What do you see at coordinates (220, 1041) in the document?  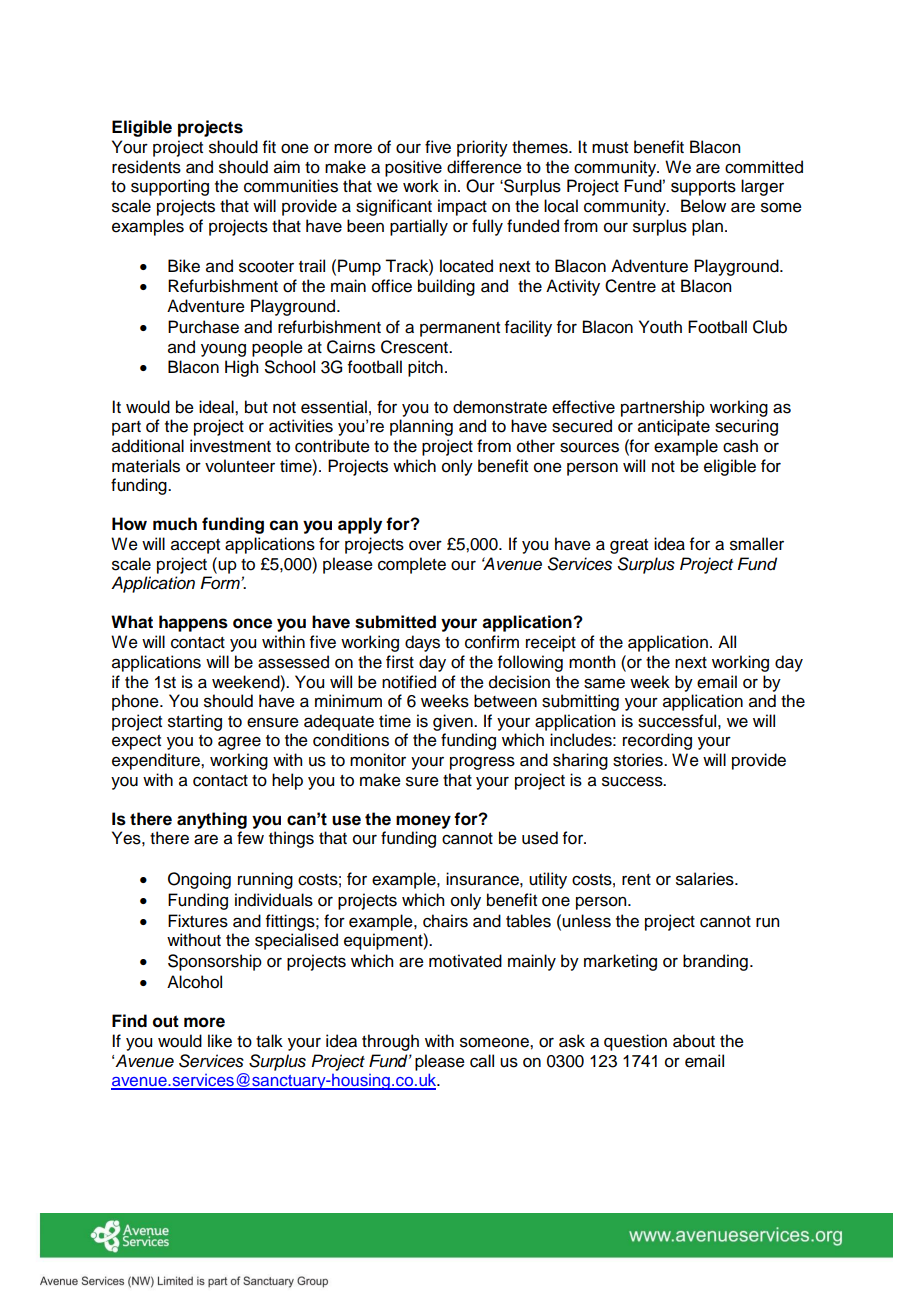 I see `like` at bounding box center [220, 1041].
